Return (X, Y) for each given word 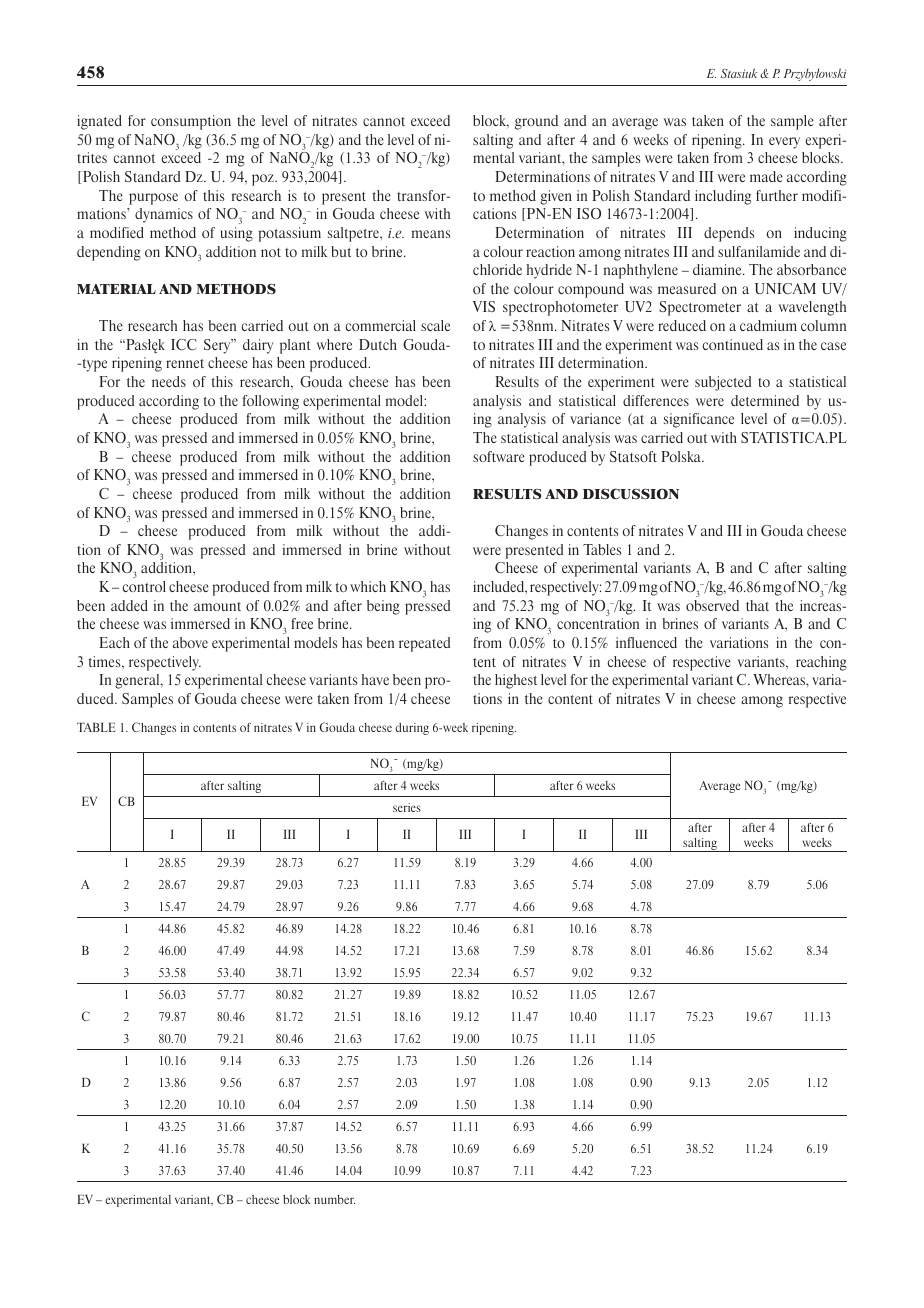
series (407, 807)
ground (536, 122)
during (412, 729)
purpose (153, 199)
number (334, 1199)
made (766, 176)
